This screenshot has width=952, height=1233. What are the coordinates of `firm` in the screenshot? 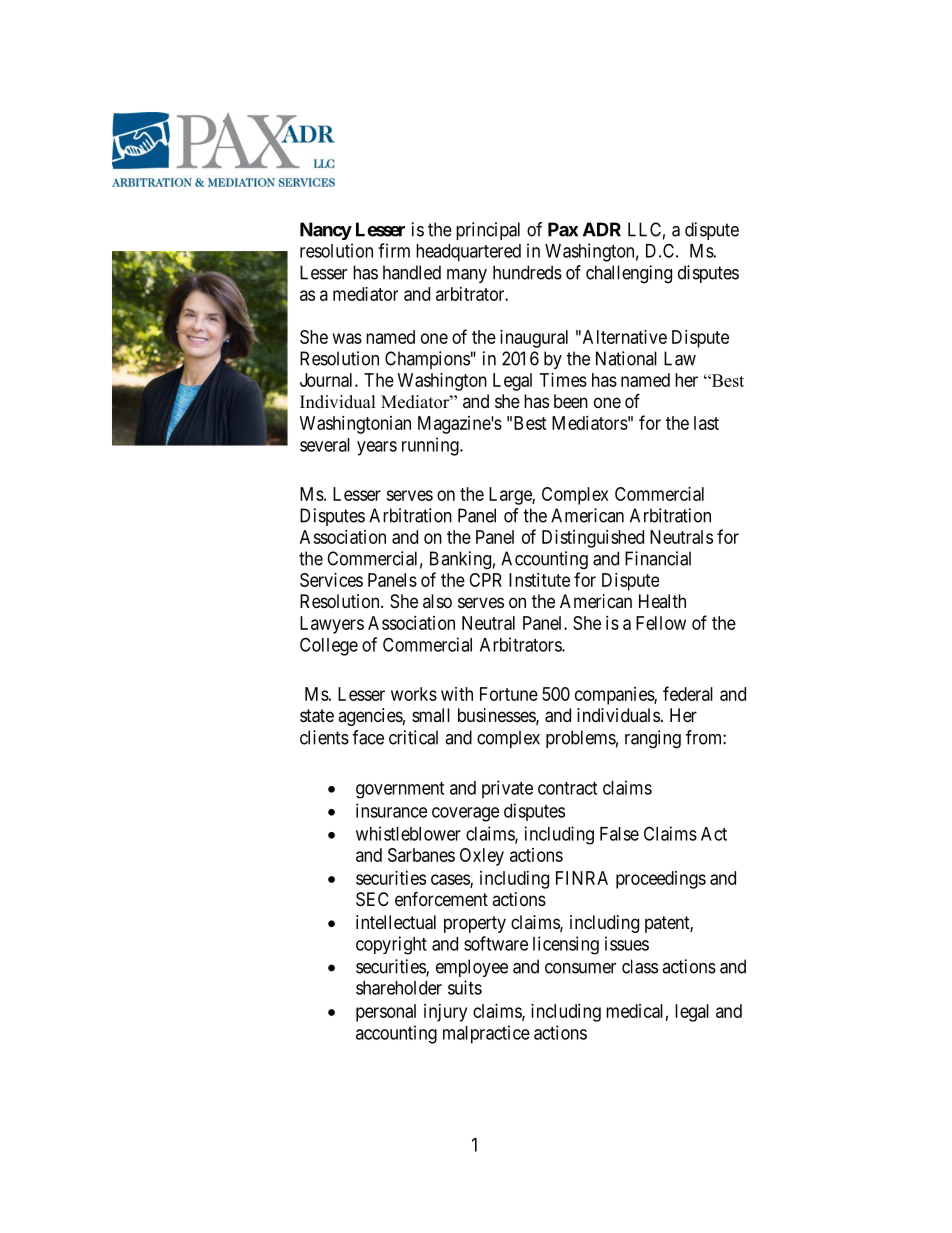 It's located at (394, 250).
